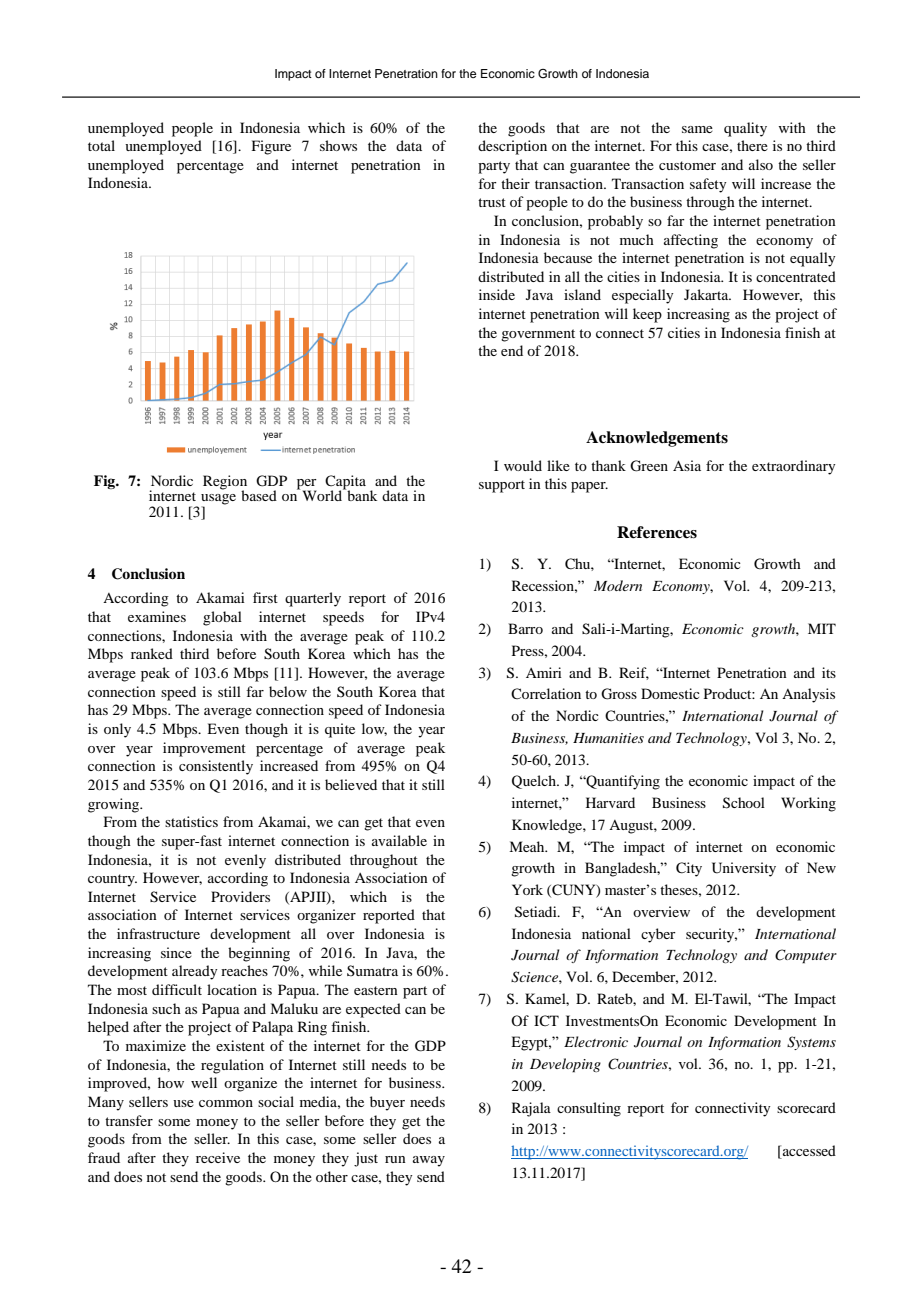 Image resolution: width=924 pixels, height=1308 pixels. What do you see at coordinates (271, 147) in the screenshot?
I see `Figure` at bounding box center [271, 147].
